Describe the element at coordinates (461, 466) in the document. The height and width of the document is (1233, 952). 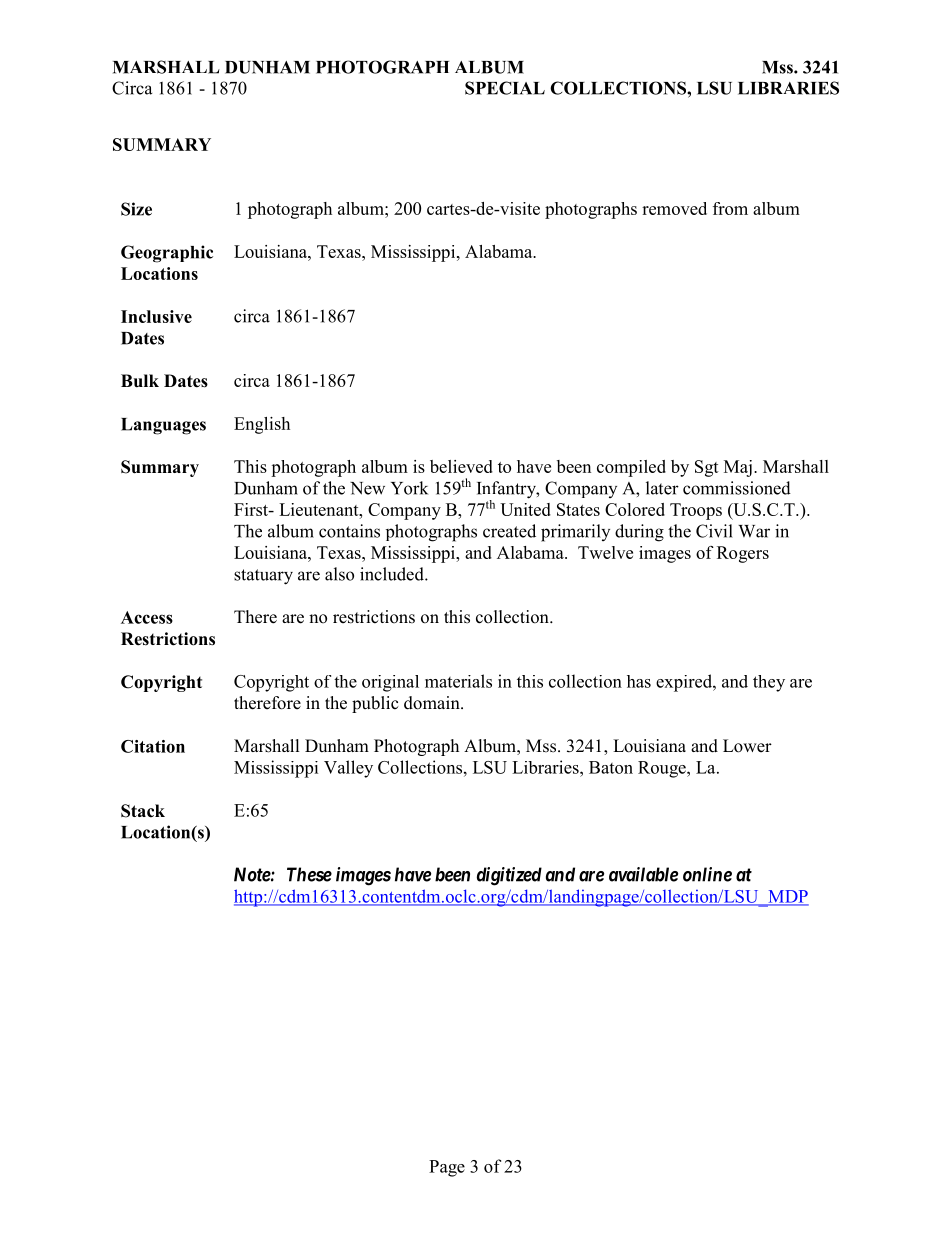
I see `believed` at that location.
